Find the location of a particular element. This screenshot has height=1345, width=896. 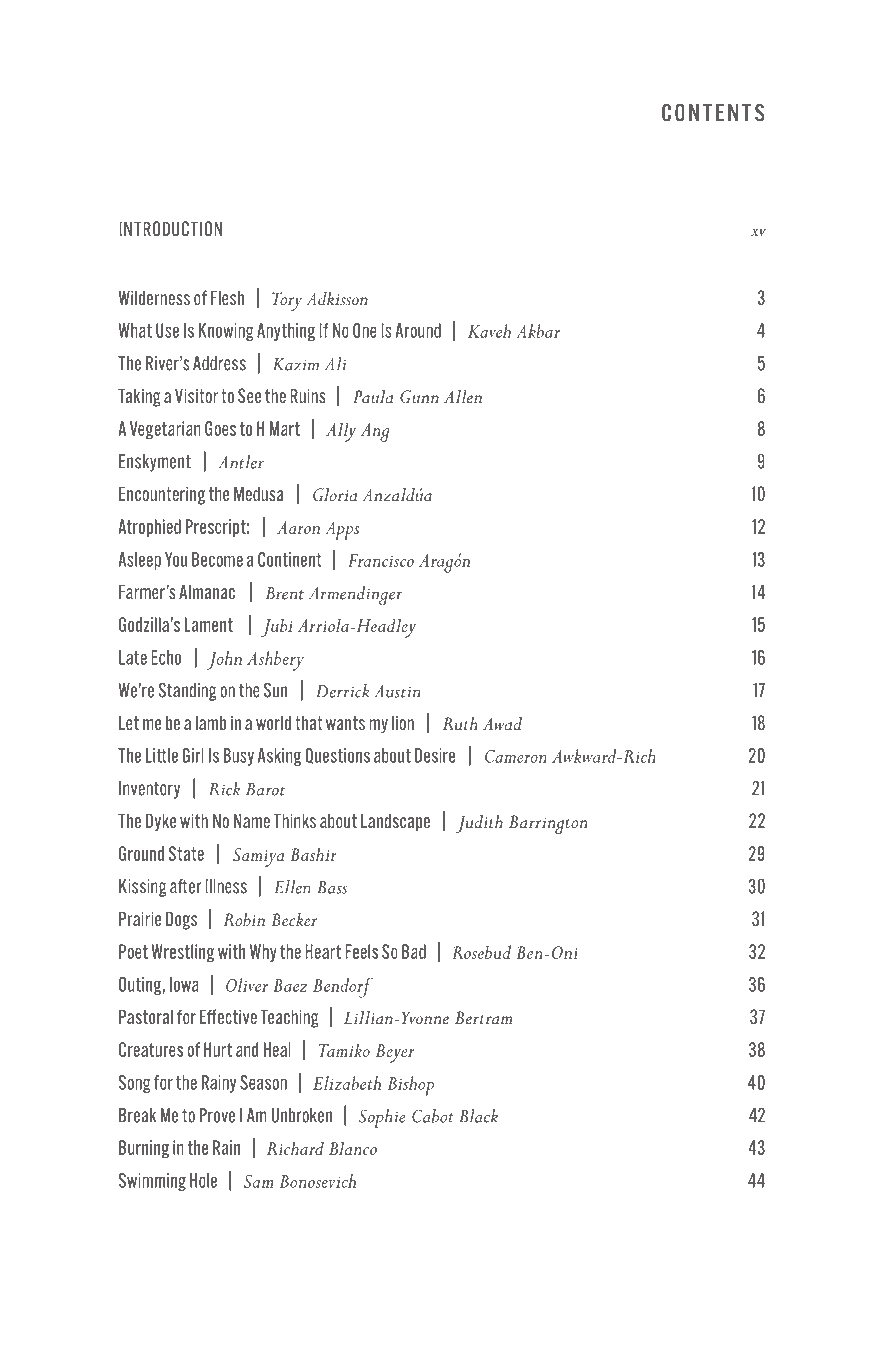

Wrestling is located at coordinates (183, 953).
